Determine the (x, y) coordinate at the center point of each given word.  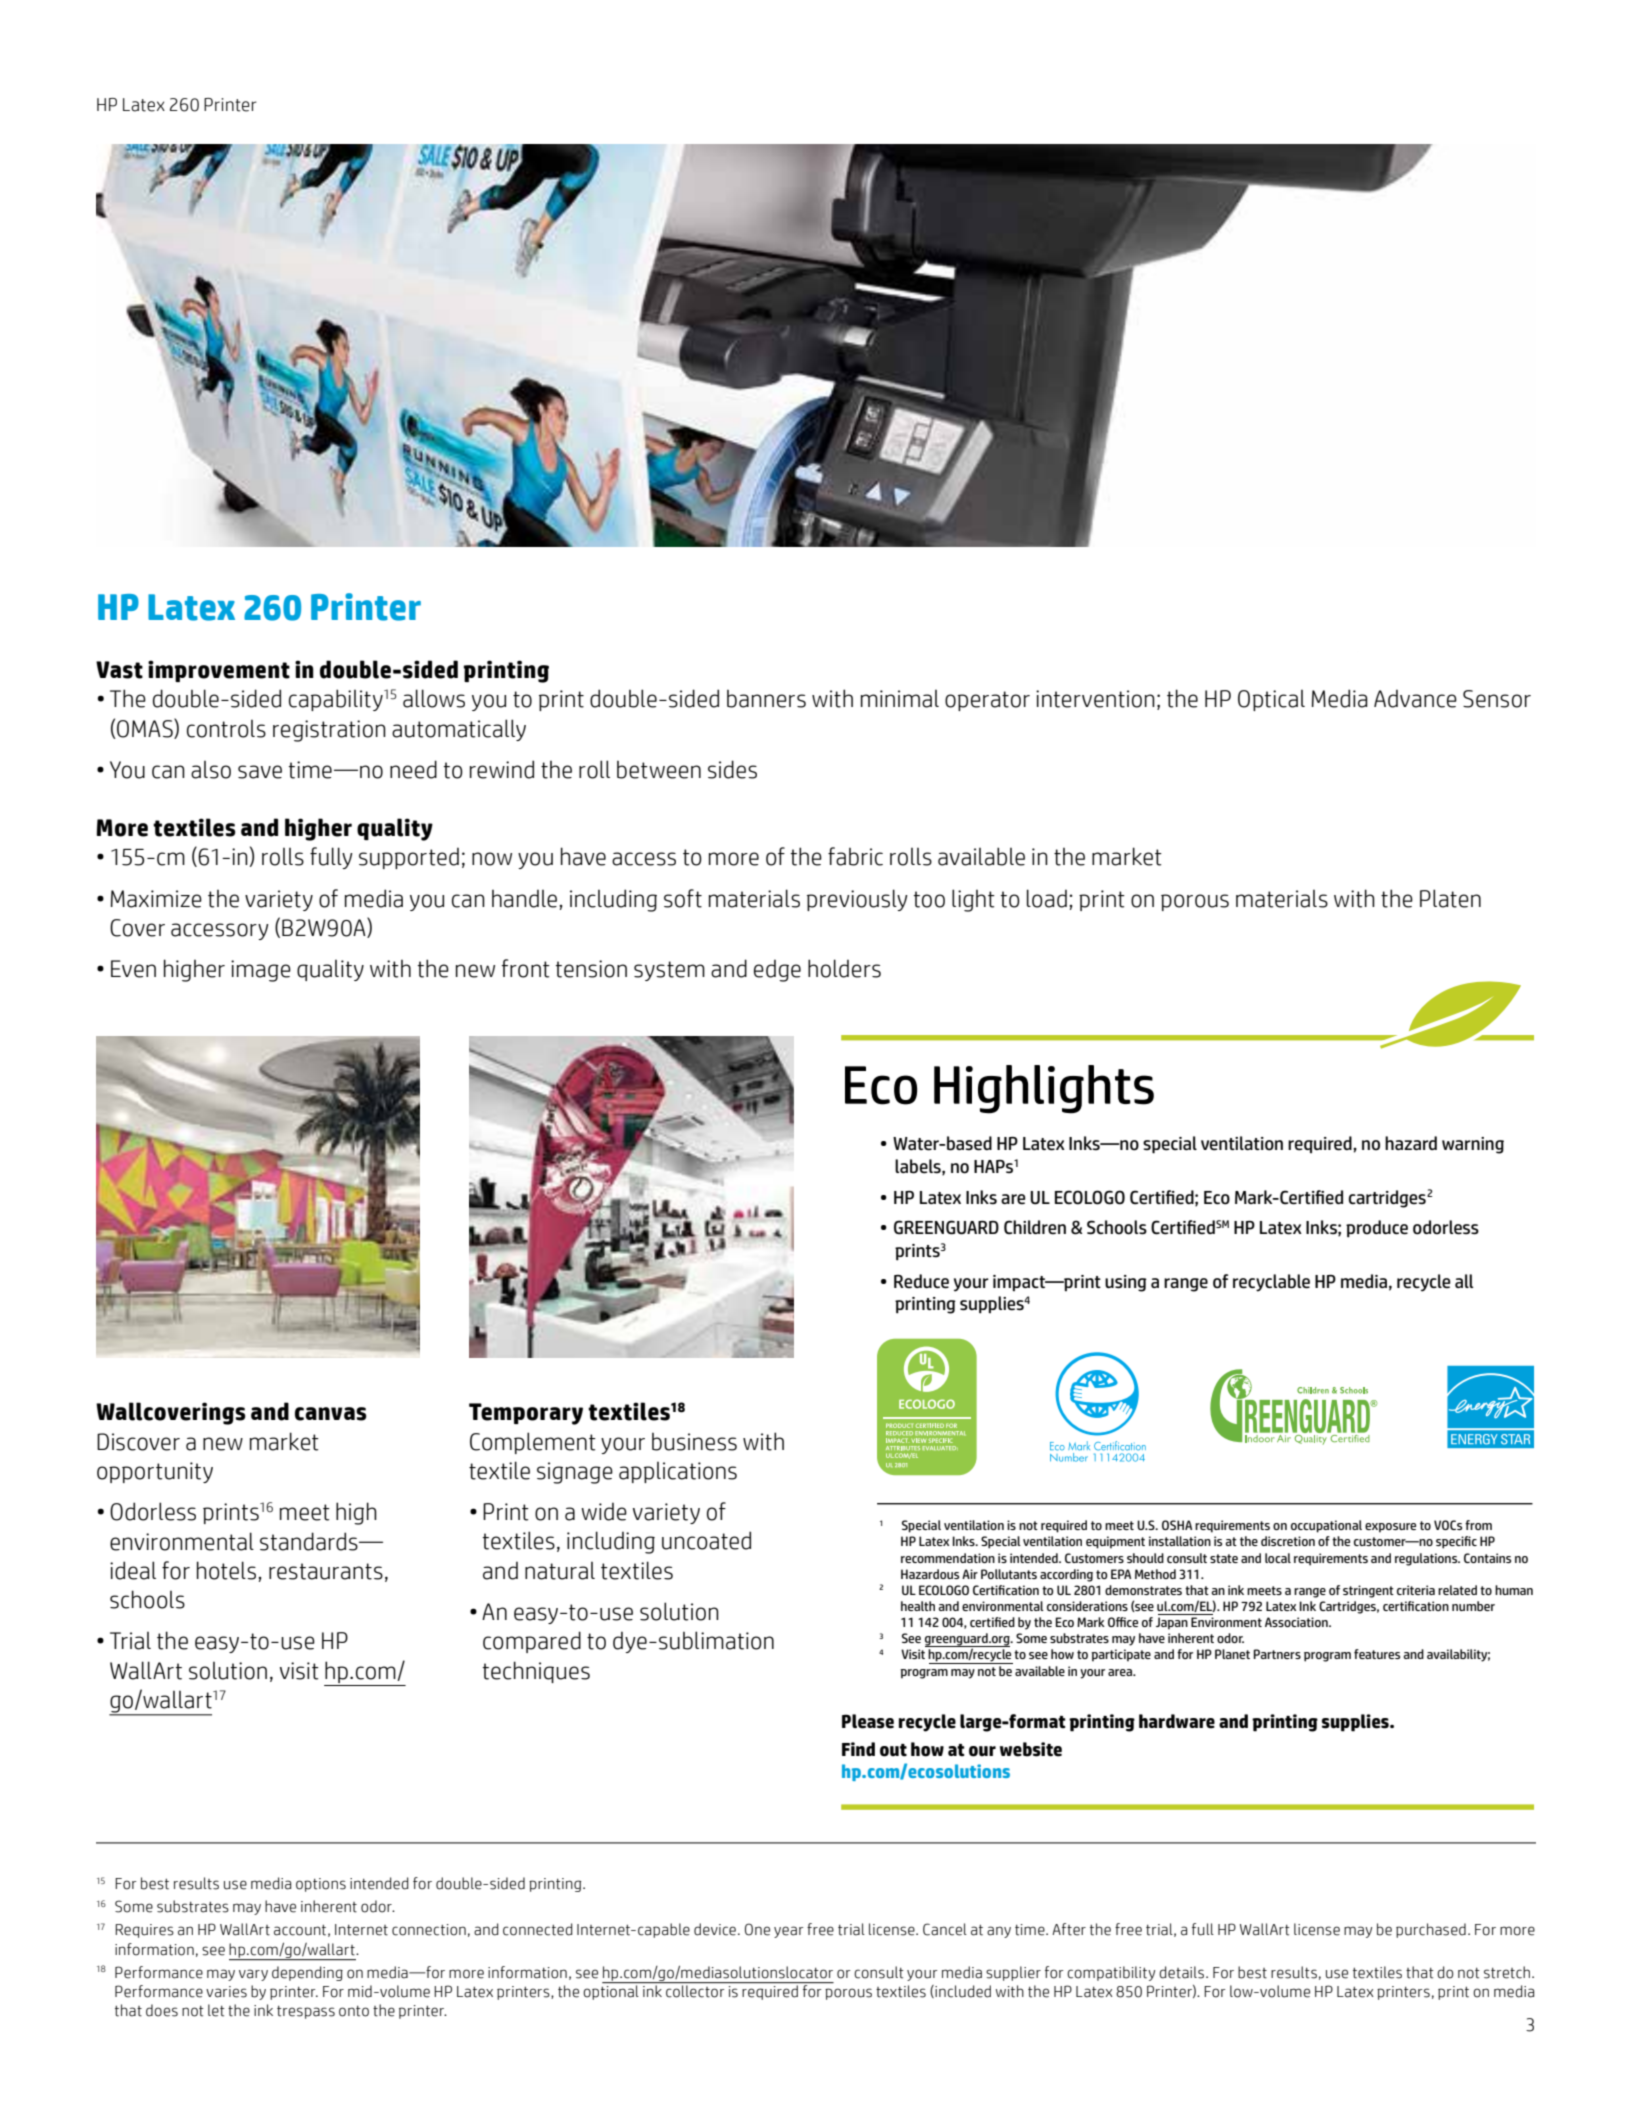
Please (868, 1721)
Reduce (921, 1281)
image (261, 971)
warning (1473, 1145)
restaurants (326, 1571)
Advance (1415, 698)
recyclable (1271, 1283)
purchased (1431, 1930)
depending (307, 1973)
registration (329, 731)
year (789, 1932)
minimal (900, 698)
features (1377, 1654)
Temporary (526, 1414)
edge (777, 970)
